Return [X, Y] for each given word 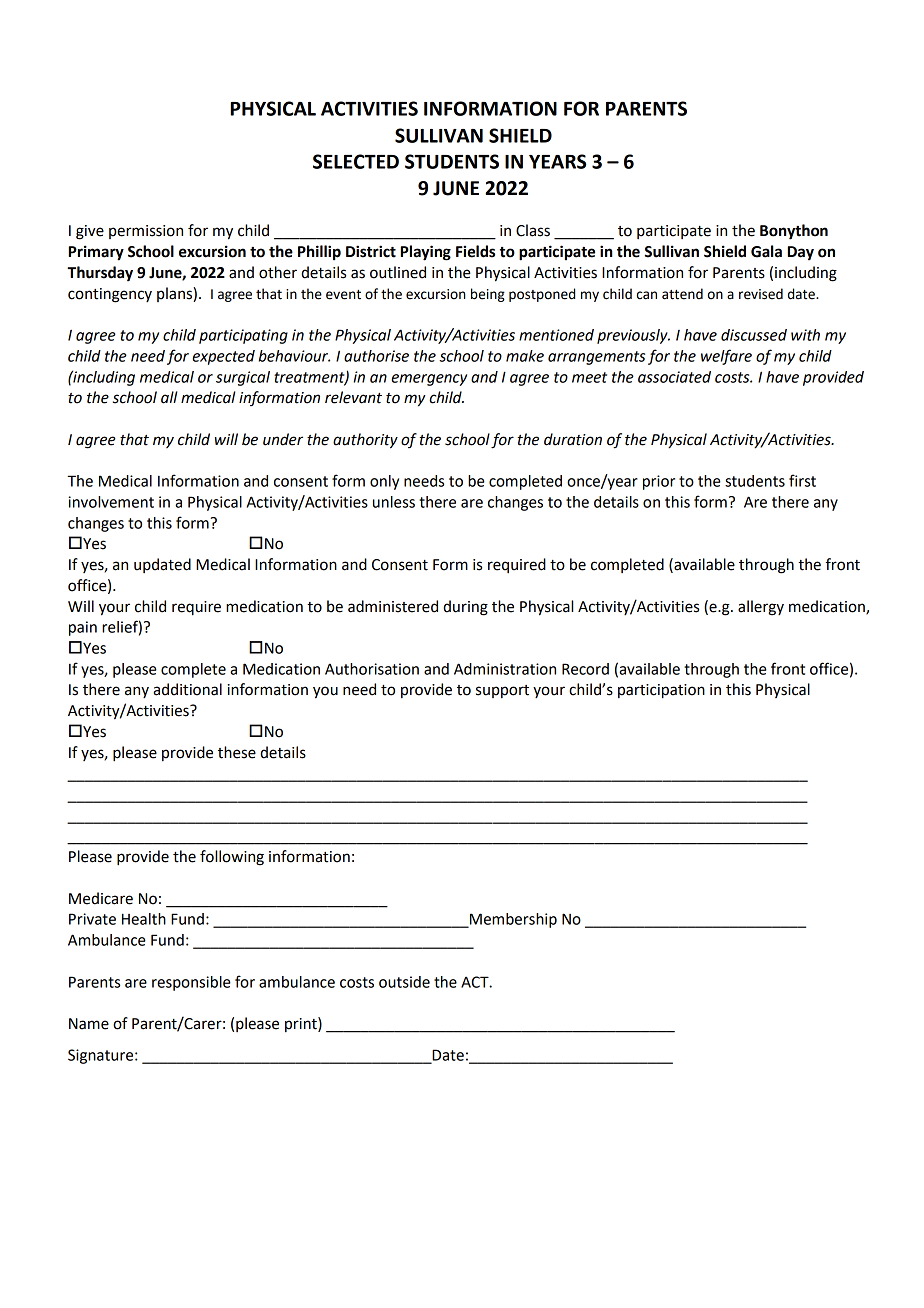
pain [83, 628]
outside [404, 982]
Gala [766, 251]
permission [146, 232]
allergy [761, 608]
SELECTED [356, 161]
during [465, 608]
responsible [191, 983]
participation [661, 691]
